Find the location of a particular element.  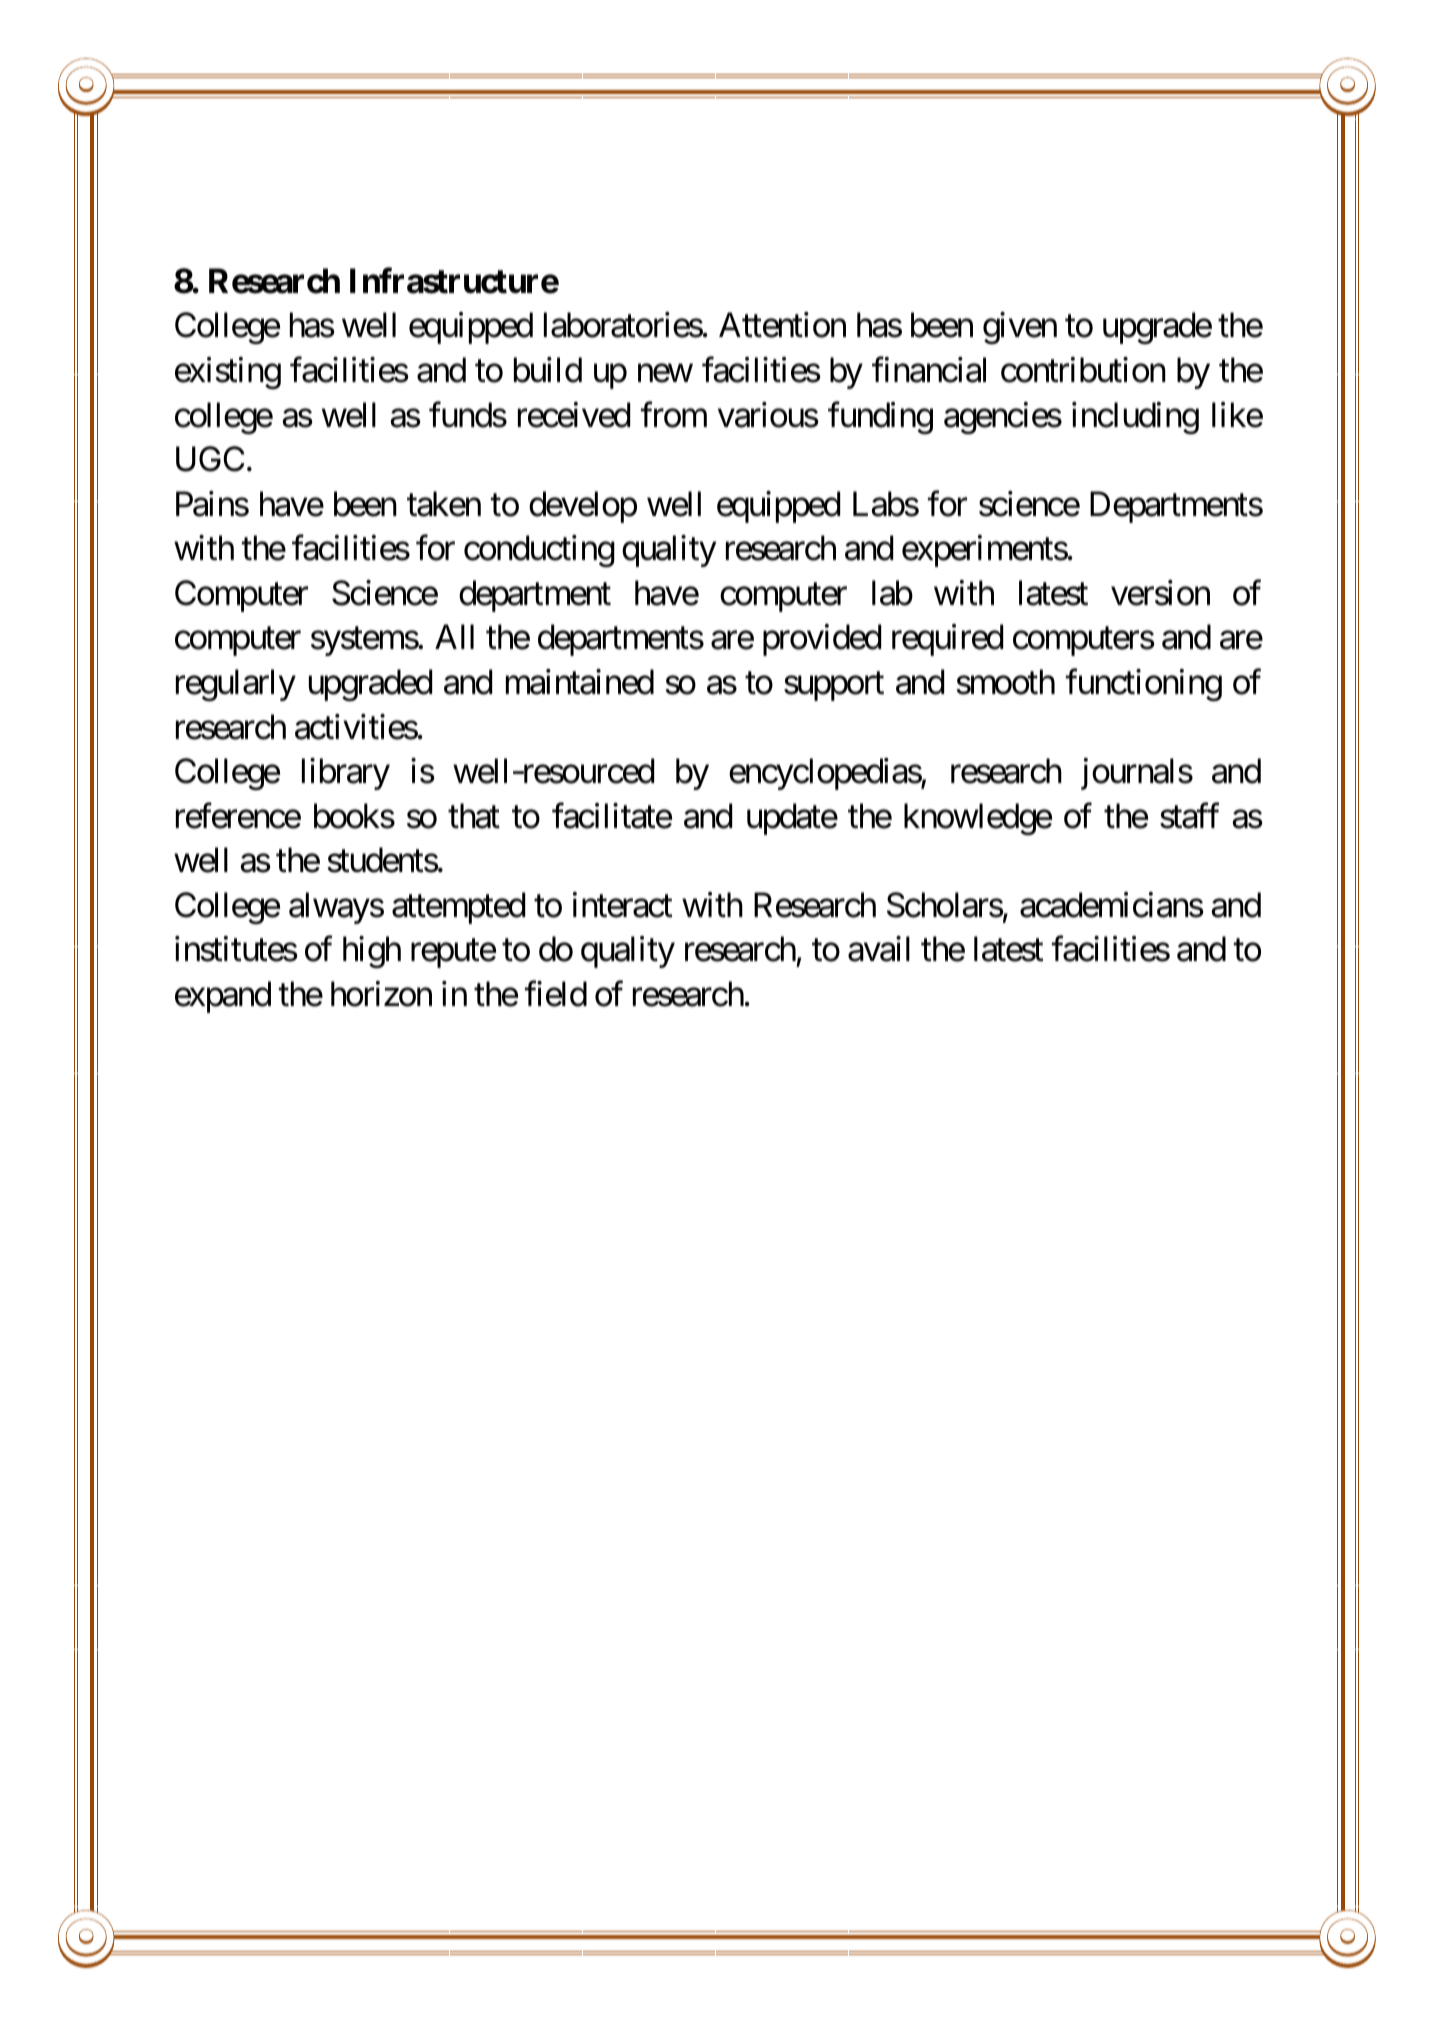

library is located at coordinates (346, 774).
